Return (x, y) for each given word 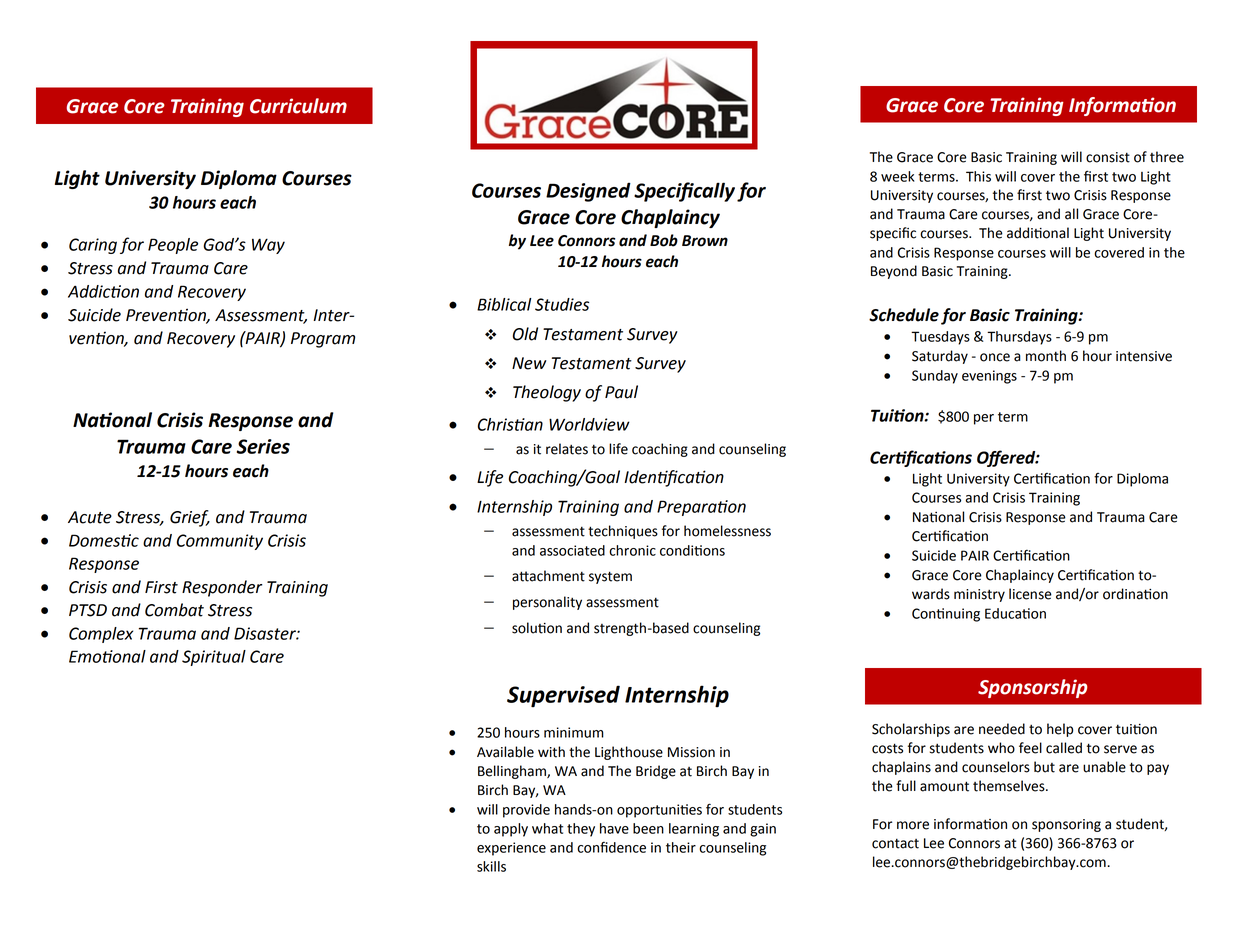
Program (323, 340)
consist (1108, 157)
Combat (174, 610)
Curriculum (298, 106)
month (1046, 356)
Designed (588, 192)
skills (491, 866)
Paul (621, 392)
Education (1015, 613)
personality (547, 603)
